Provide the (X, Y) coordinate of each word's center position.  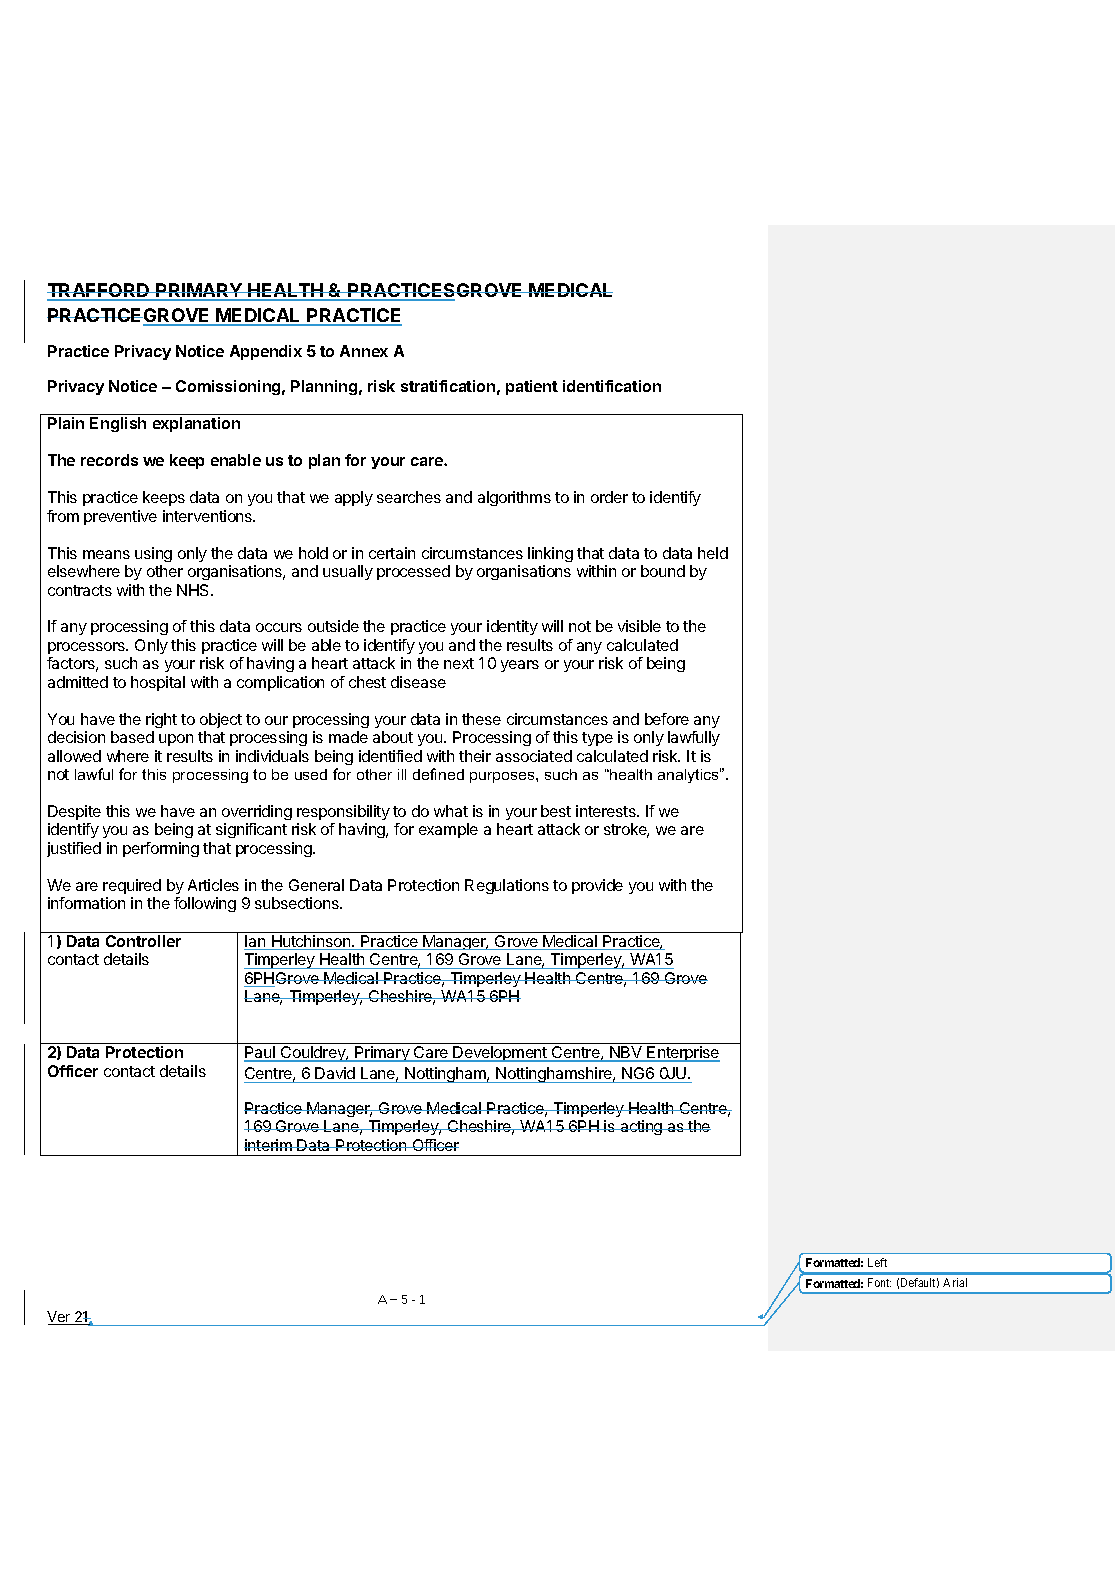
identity (512, 627)
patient (532, 387)
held (713, 553)
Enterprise (682, 1054)
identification (612, 386)
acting (641, 1127)
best (556, 811)
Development (500, 1054)
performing (161, 849)
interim (269, 1145)
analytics (689, 775)
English (118, 424)
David (335, 1075)
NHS (194, 590)
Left (877, 1262)
